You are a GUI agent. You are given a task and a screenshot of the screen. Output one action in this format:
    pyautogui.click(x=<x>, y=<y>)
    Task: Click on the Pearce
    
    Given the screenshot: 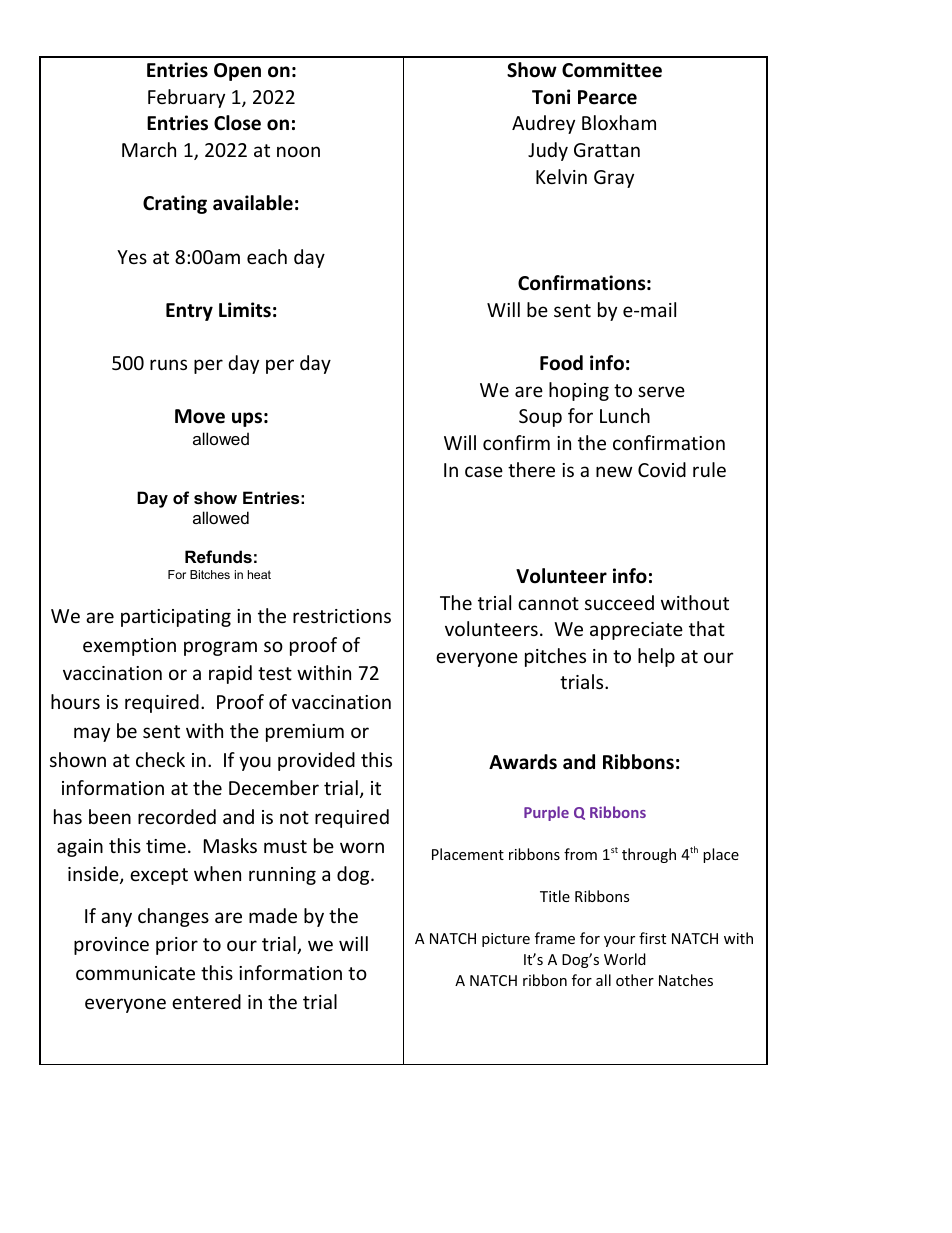 What is the action you would take?
    pyautogui.click(x=607, y=97)
